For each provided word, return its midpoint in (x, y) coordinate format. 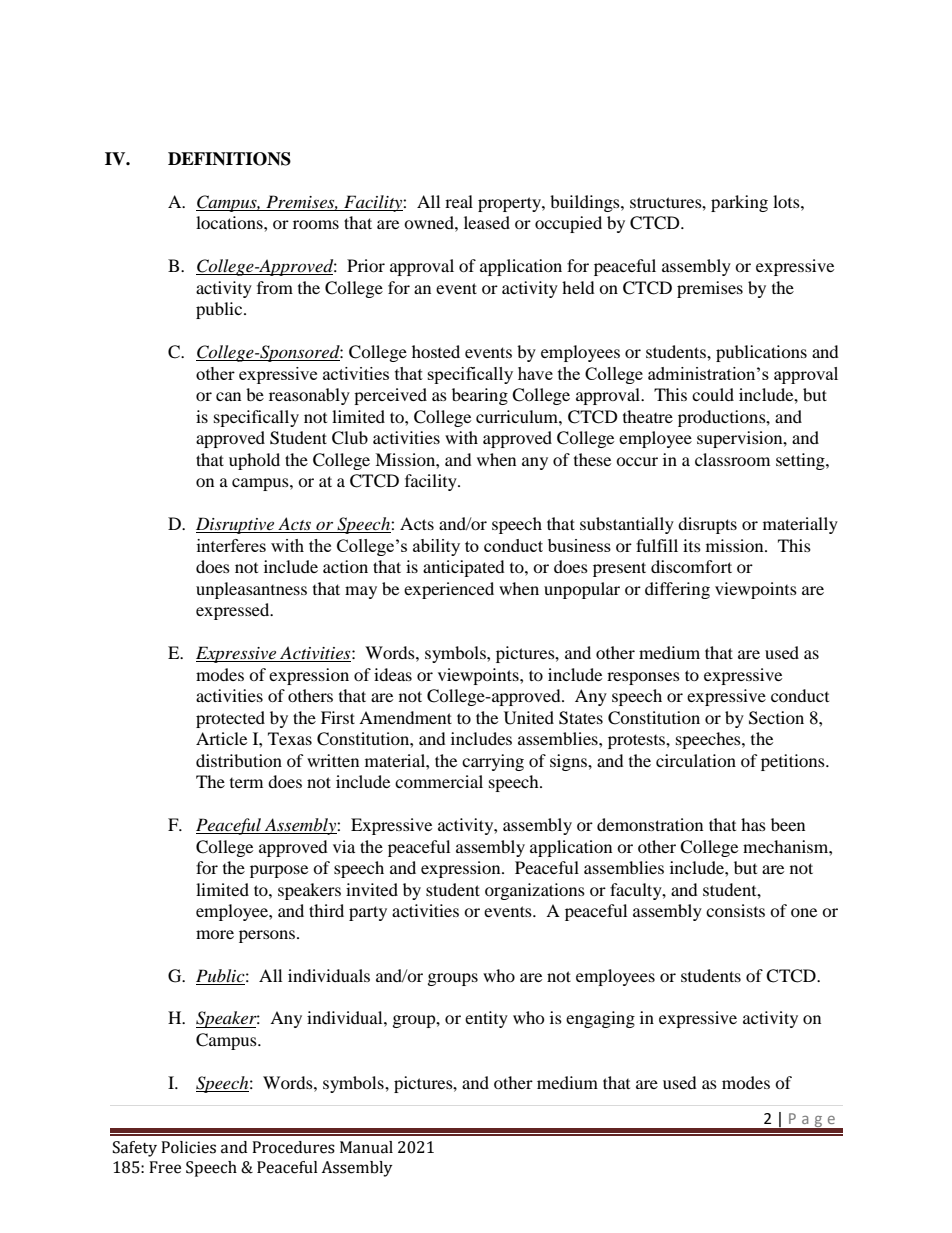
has (753, 824)
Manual (366, 1147)
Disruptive (236, 525)
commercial (439, 781)
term (246, 783)
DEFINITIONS (229, 159)
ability (436, 547)
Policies (188, 1147)
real (459, 201)
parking (739, 203)
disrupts (707, 525)
